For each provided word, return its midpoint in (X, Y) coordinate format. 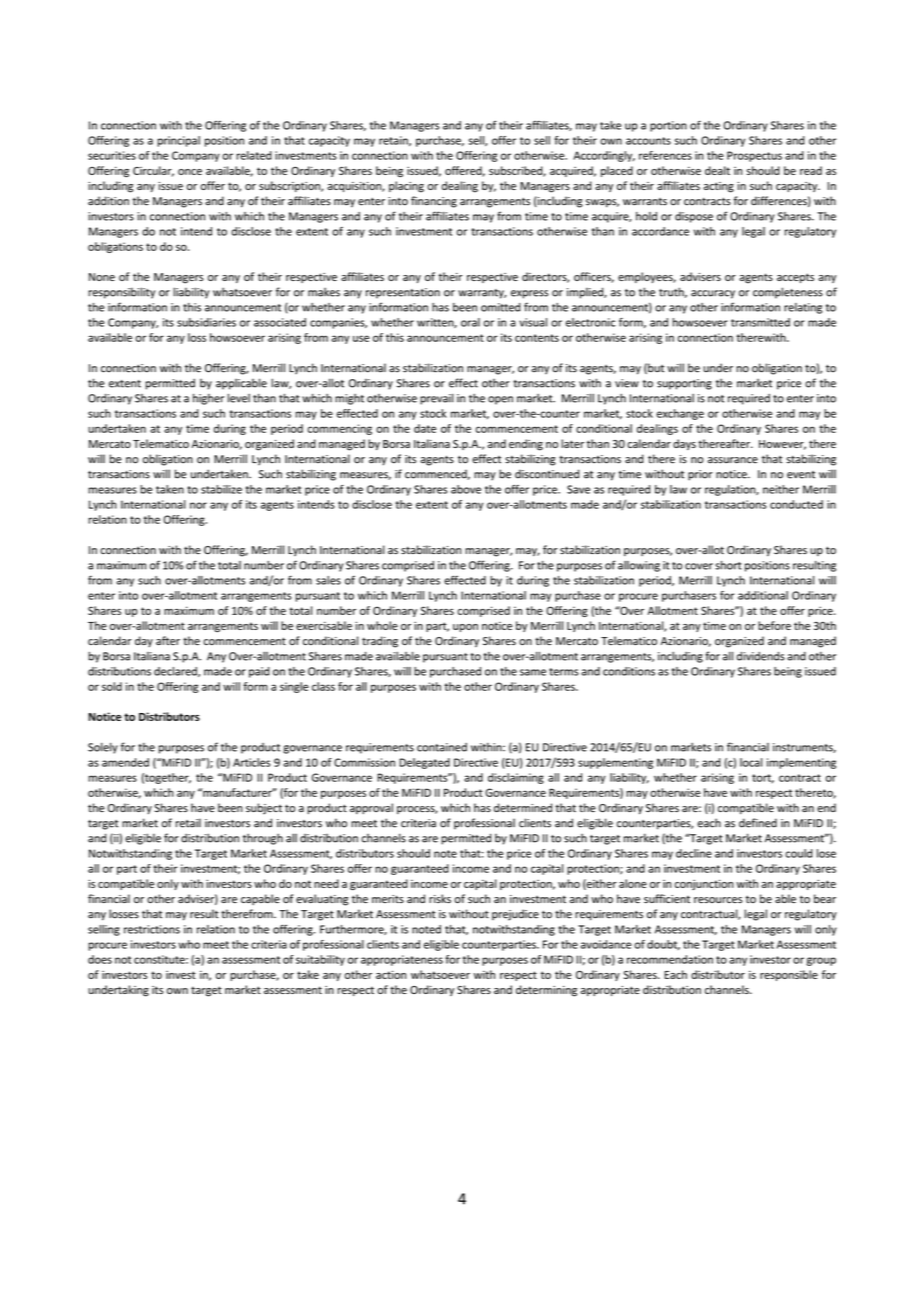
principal (178, 141)
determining (546, 991)
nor (198, 505)
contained (442, 747)
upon (465, 628)
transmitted (760, 322)
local (751, 762)
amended (125, 762)
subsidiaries (206, 322)
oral (470, 322)
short (728, 565)
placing (406, 187)
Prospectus (754, 156)
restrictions (152, 929)
